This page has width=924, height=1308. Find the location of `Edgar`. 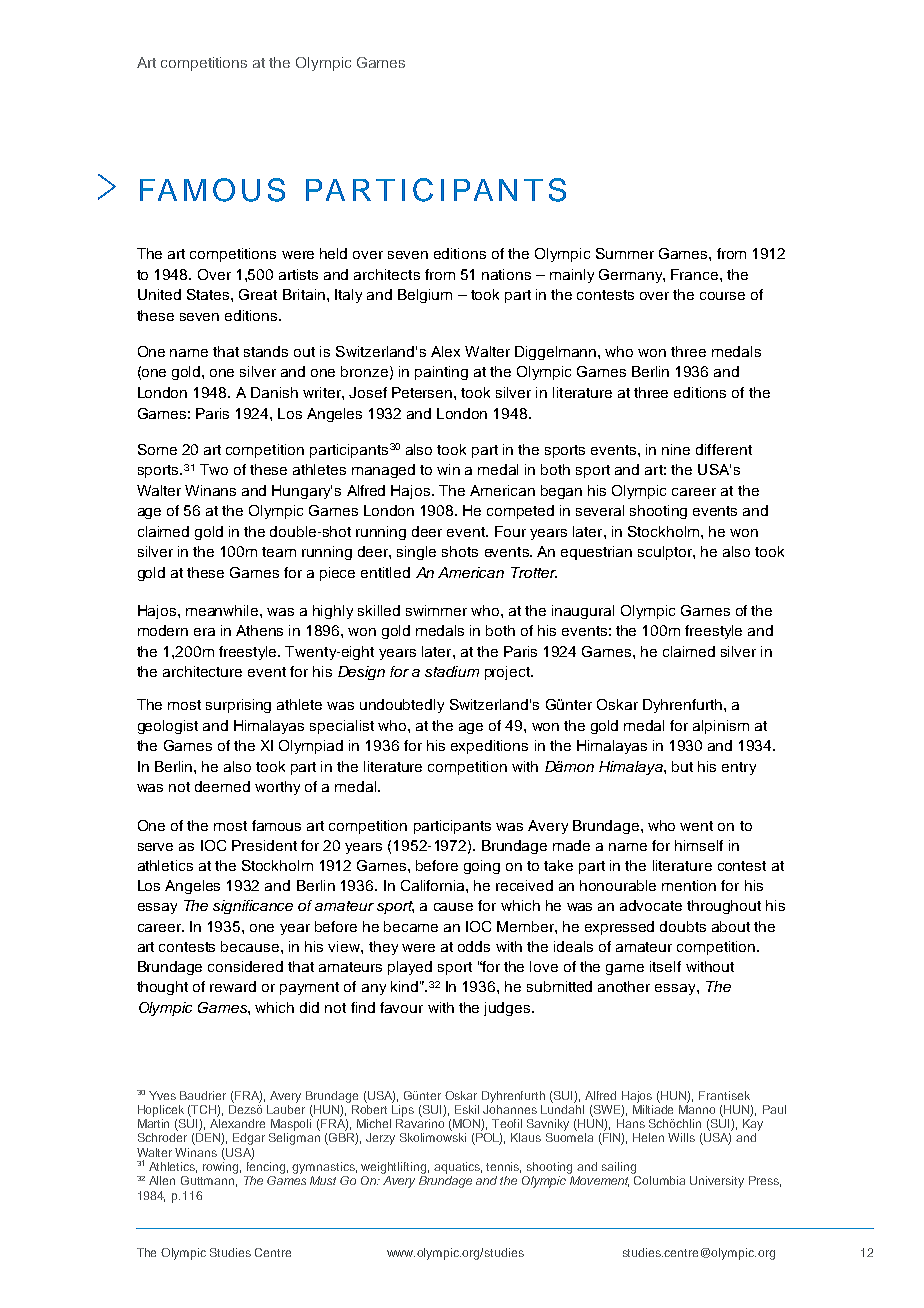

Edgar is located at coordinates (249, 1139).
